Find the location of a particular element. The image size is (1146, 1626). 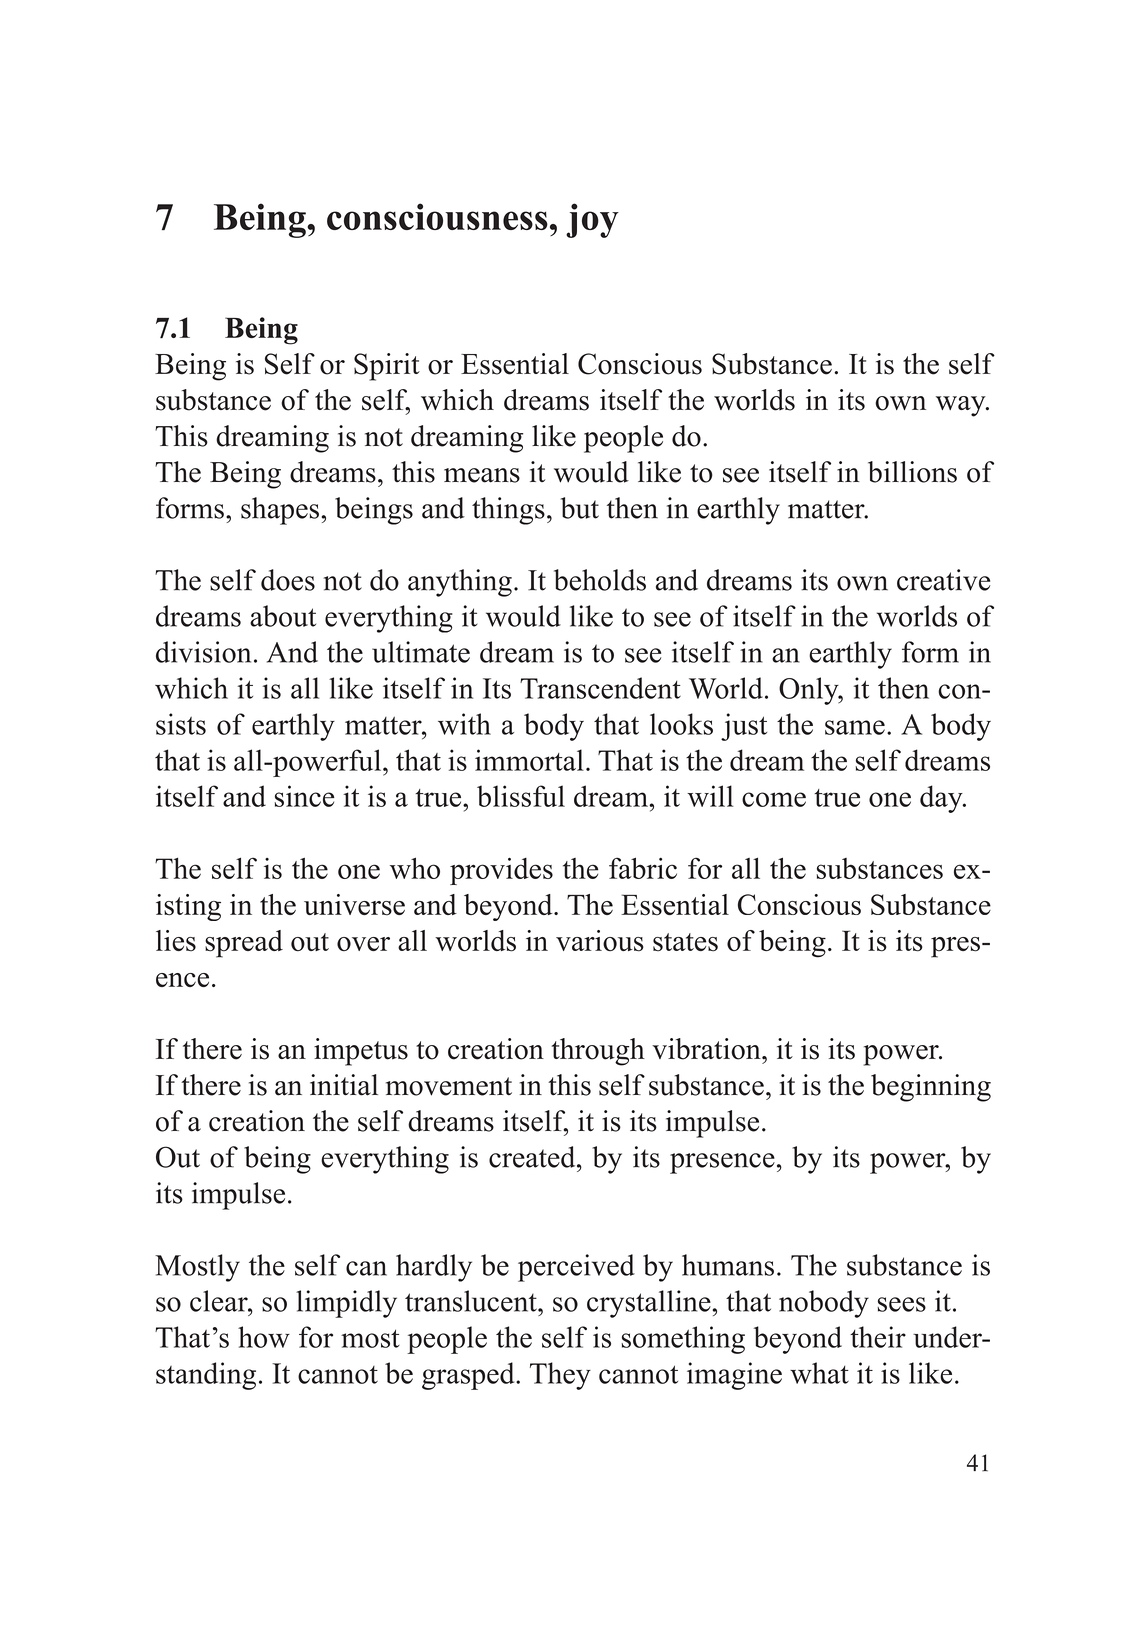

Spirit is located at coordinates (387, 367).
